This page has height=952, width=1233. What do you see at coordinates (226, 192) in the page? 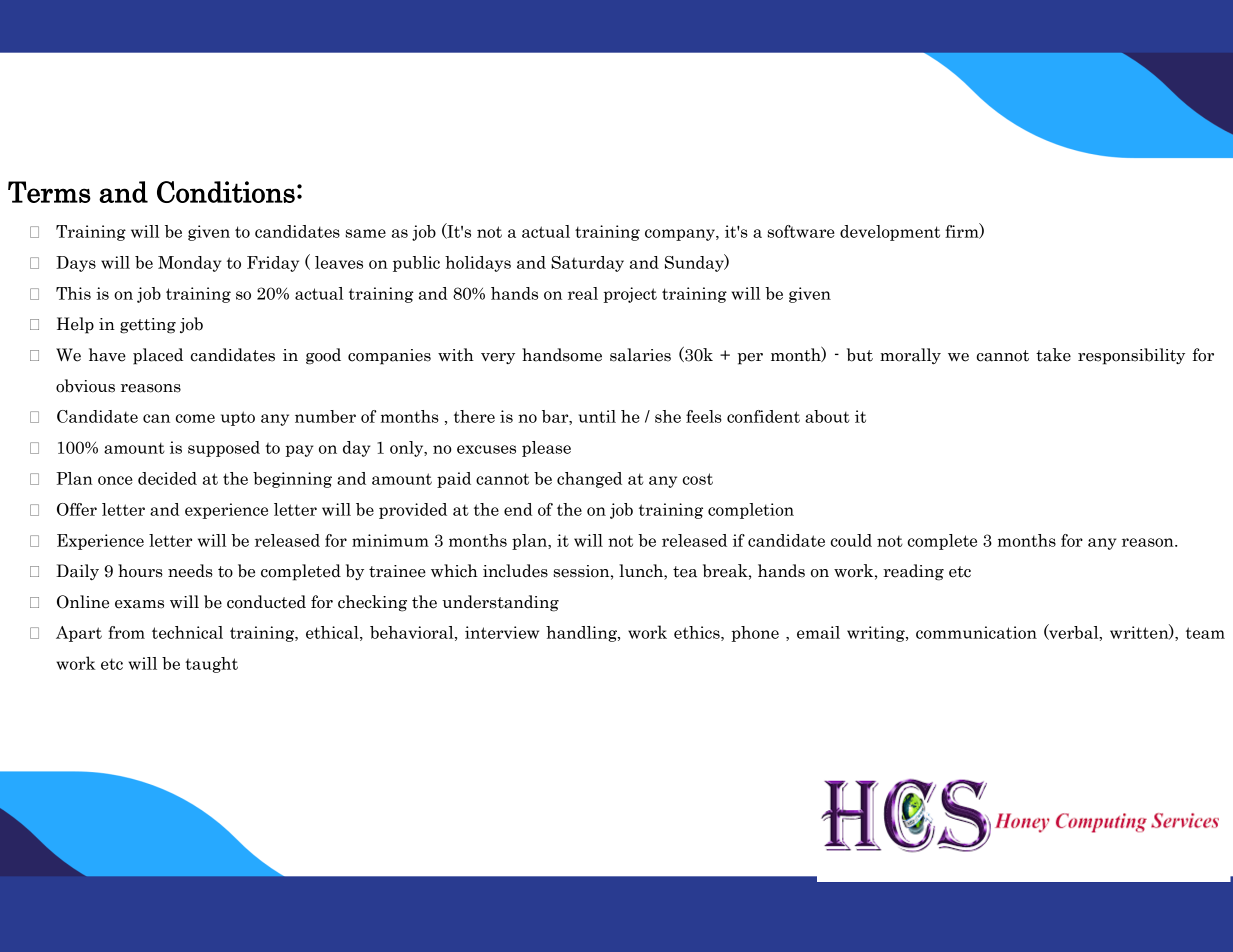
I see `Conditions` at bounding box center [226, 192].
